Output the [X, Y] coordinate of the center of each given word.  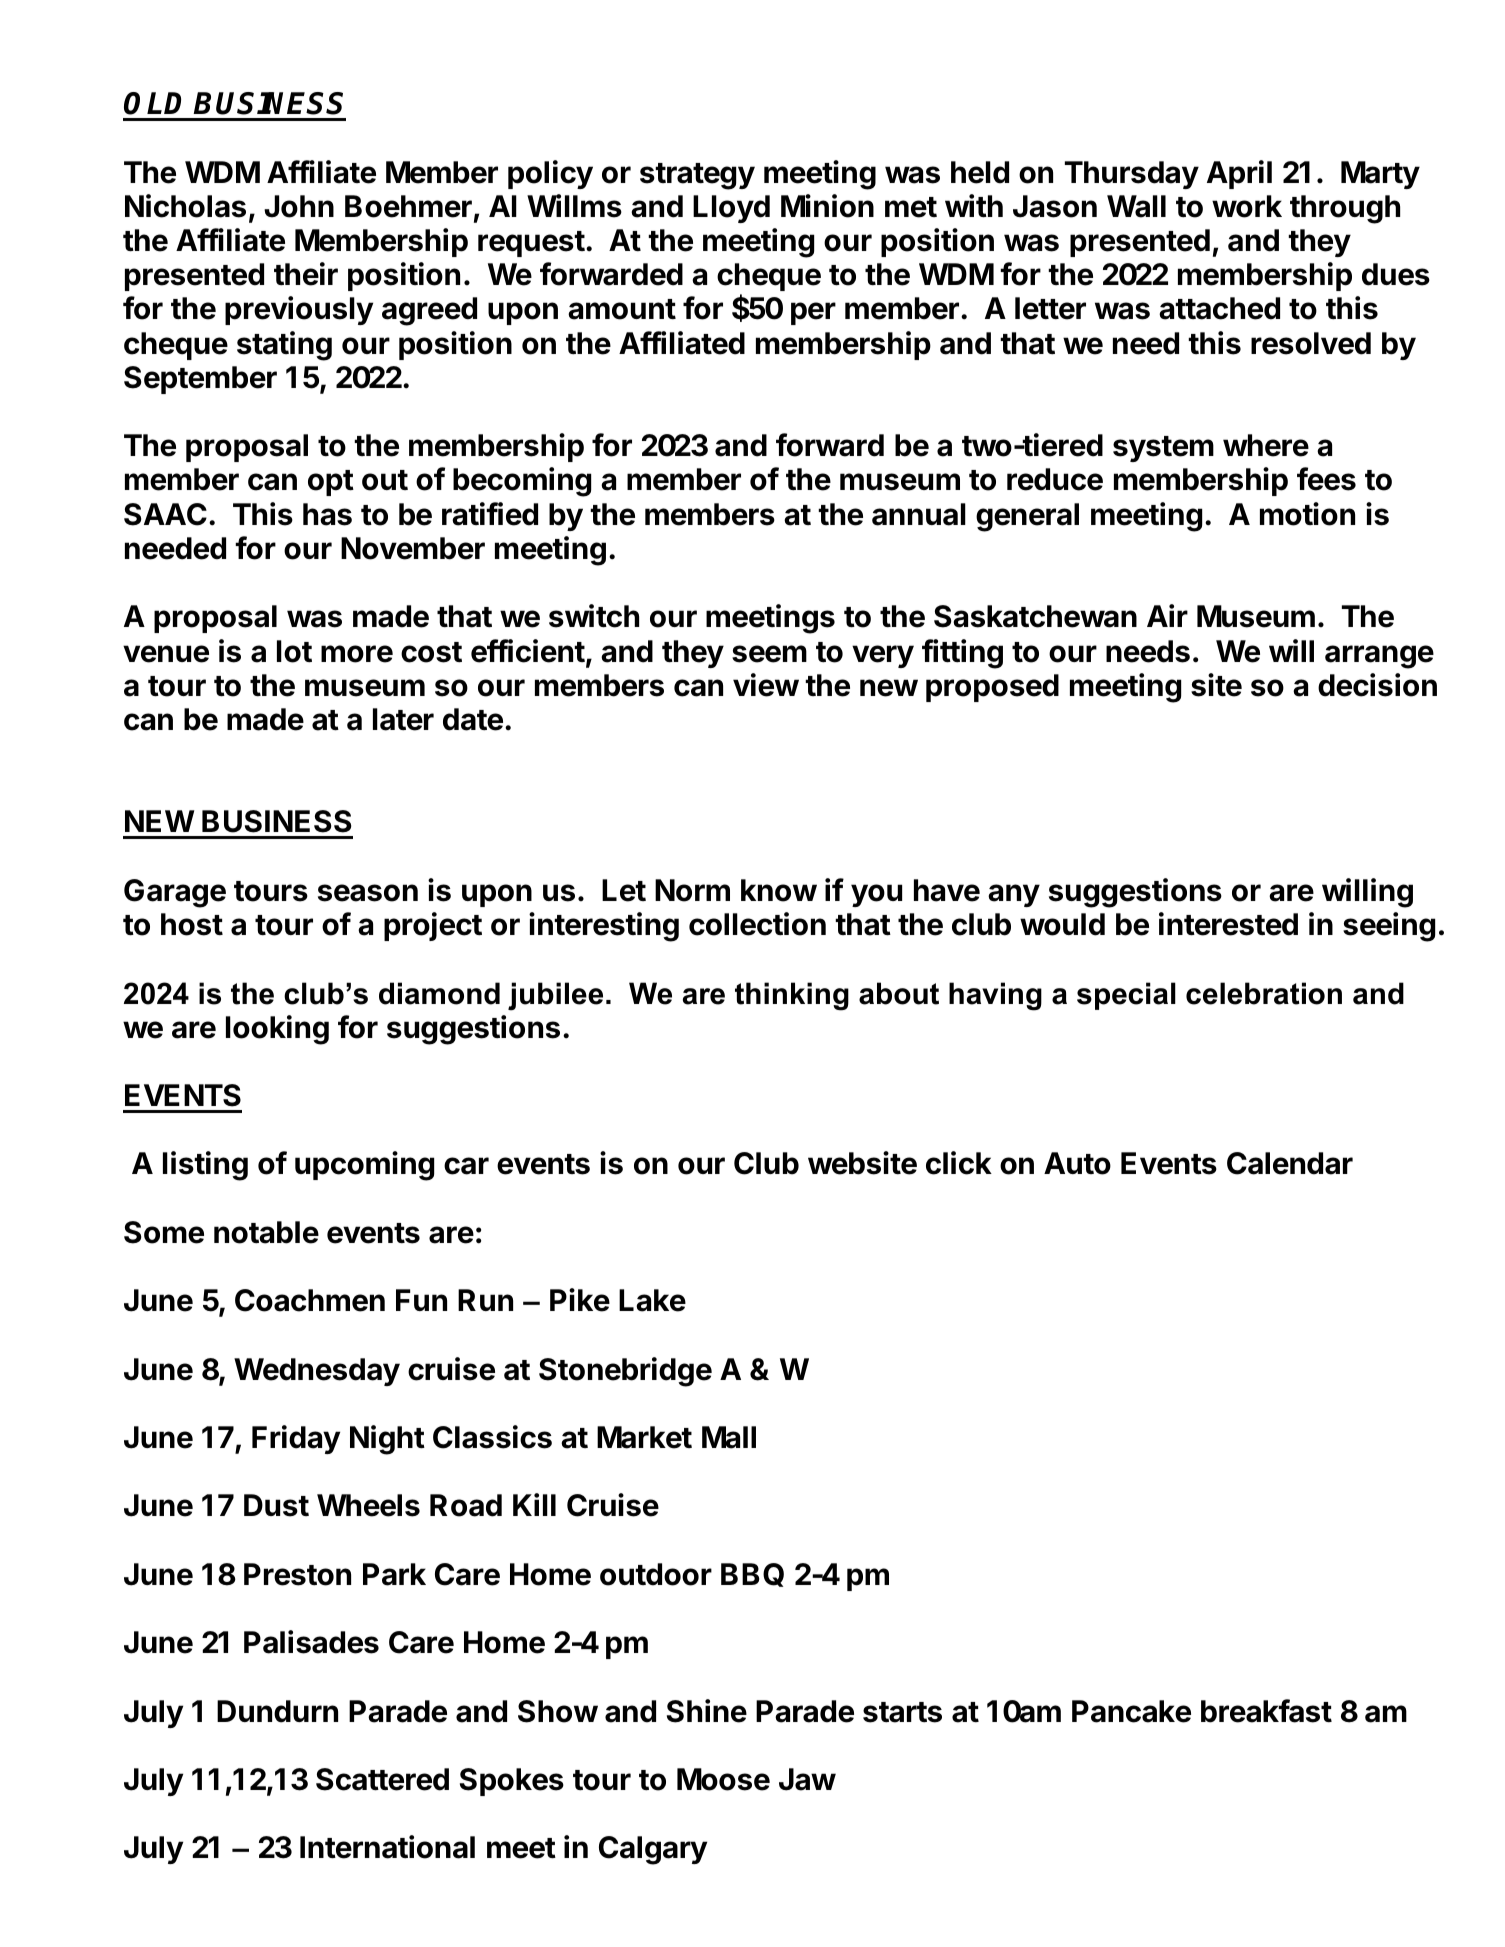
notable [266, 1232]
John [299, 206]
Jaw [807, 1779]
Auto [1077, 1163]
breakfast [1266, 1711]
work [1247, 206]
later [403, 719]
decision [1377, 685]
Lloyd [731, 209]
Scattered [382, 1779]
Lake [652, 1300]
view [766, 685]
